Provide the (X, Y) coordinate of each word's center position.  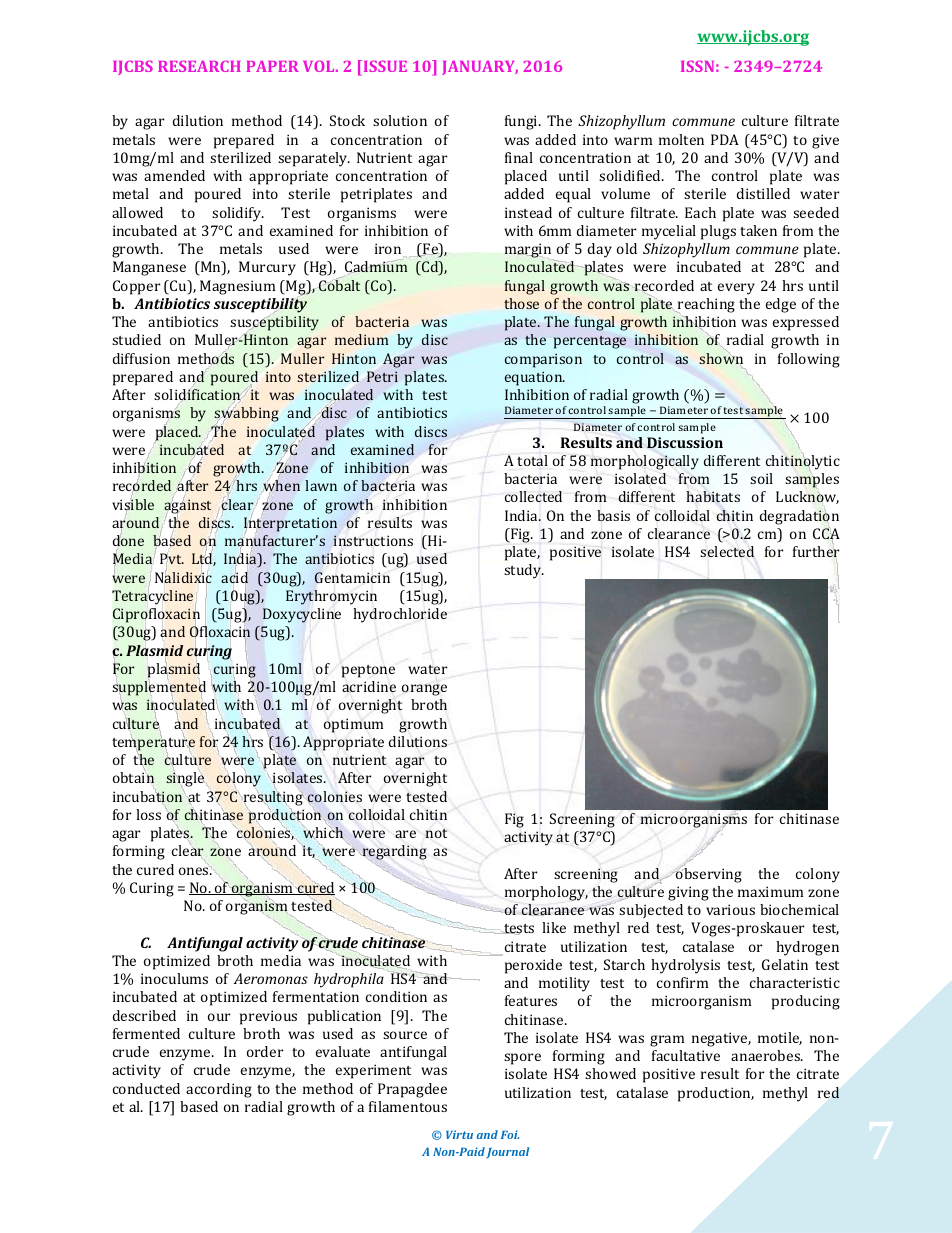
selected (727, 551)
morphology (546, 893)
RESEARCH (199, 66)
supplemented (159, 688)
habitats (713, 496)
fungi (522, 122)
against (187, 506)
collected (533, 496)
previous (268, 1017)
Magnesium (237, 287)
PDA (725, 139)
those (521, 303)
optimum (353, 725)
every (736, 289)
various (730, 909)
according (219, 1090)
